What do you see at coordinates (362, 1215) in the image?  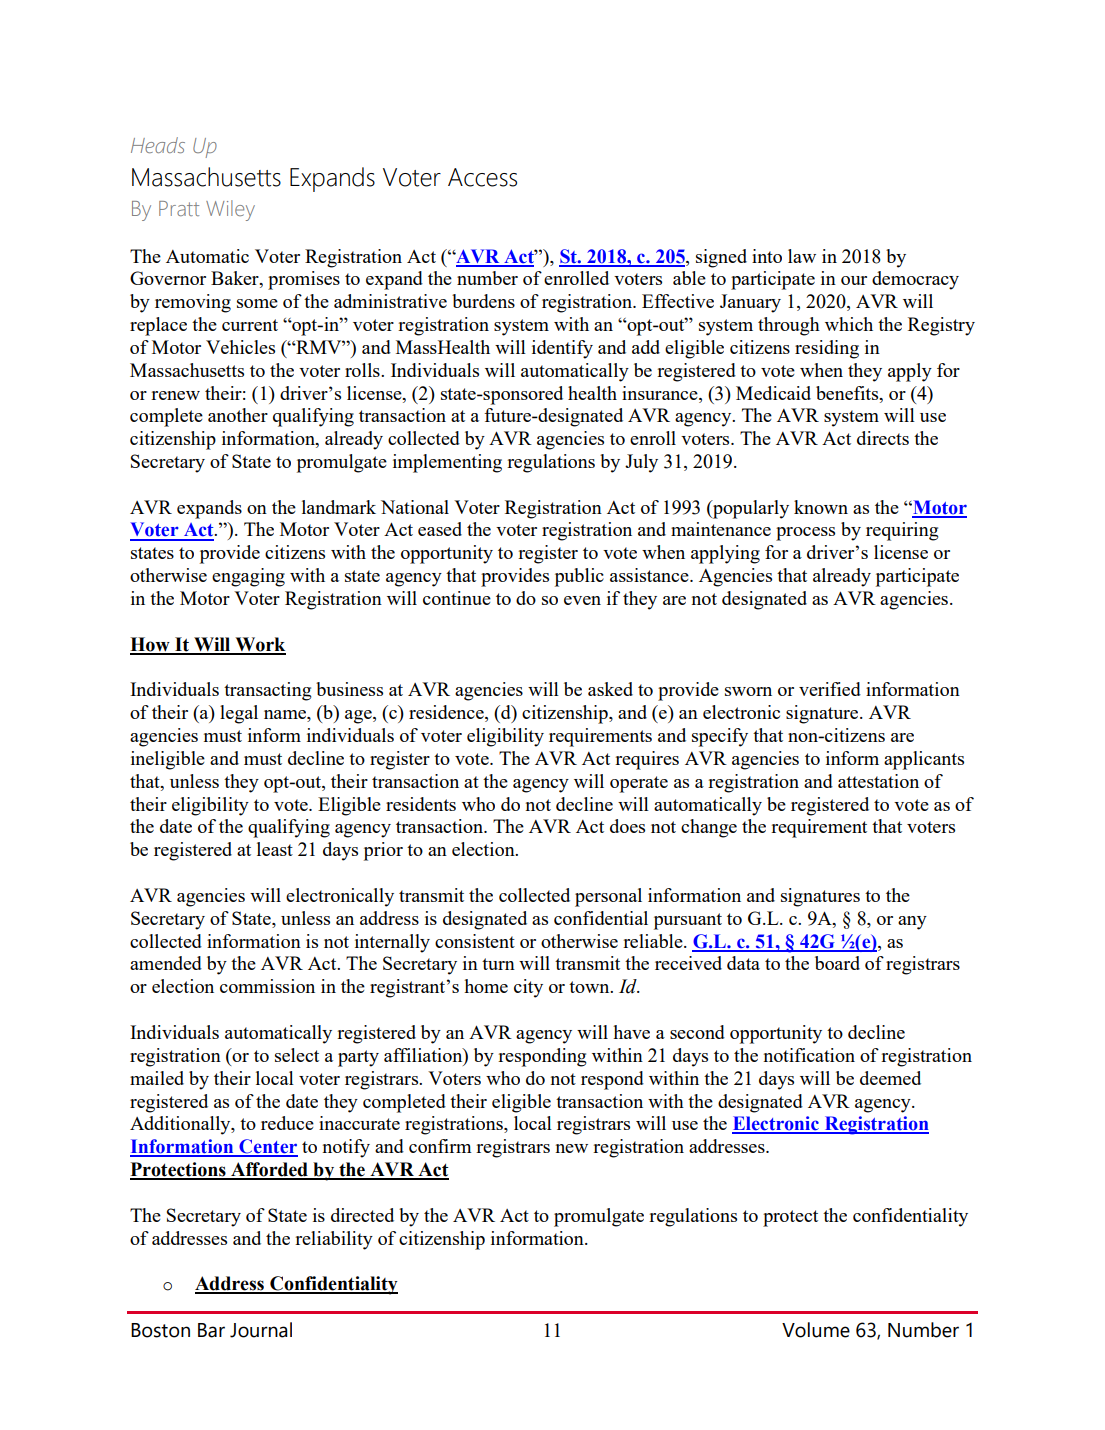 I see `directed` at bounding box center [362, 1215].
